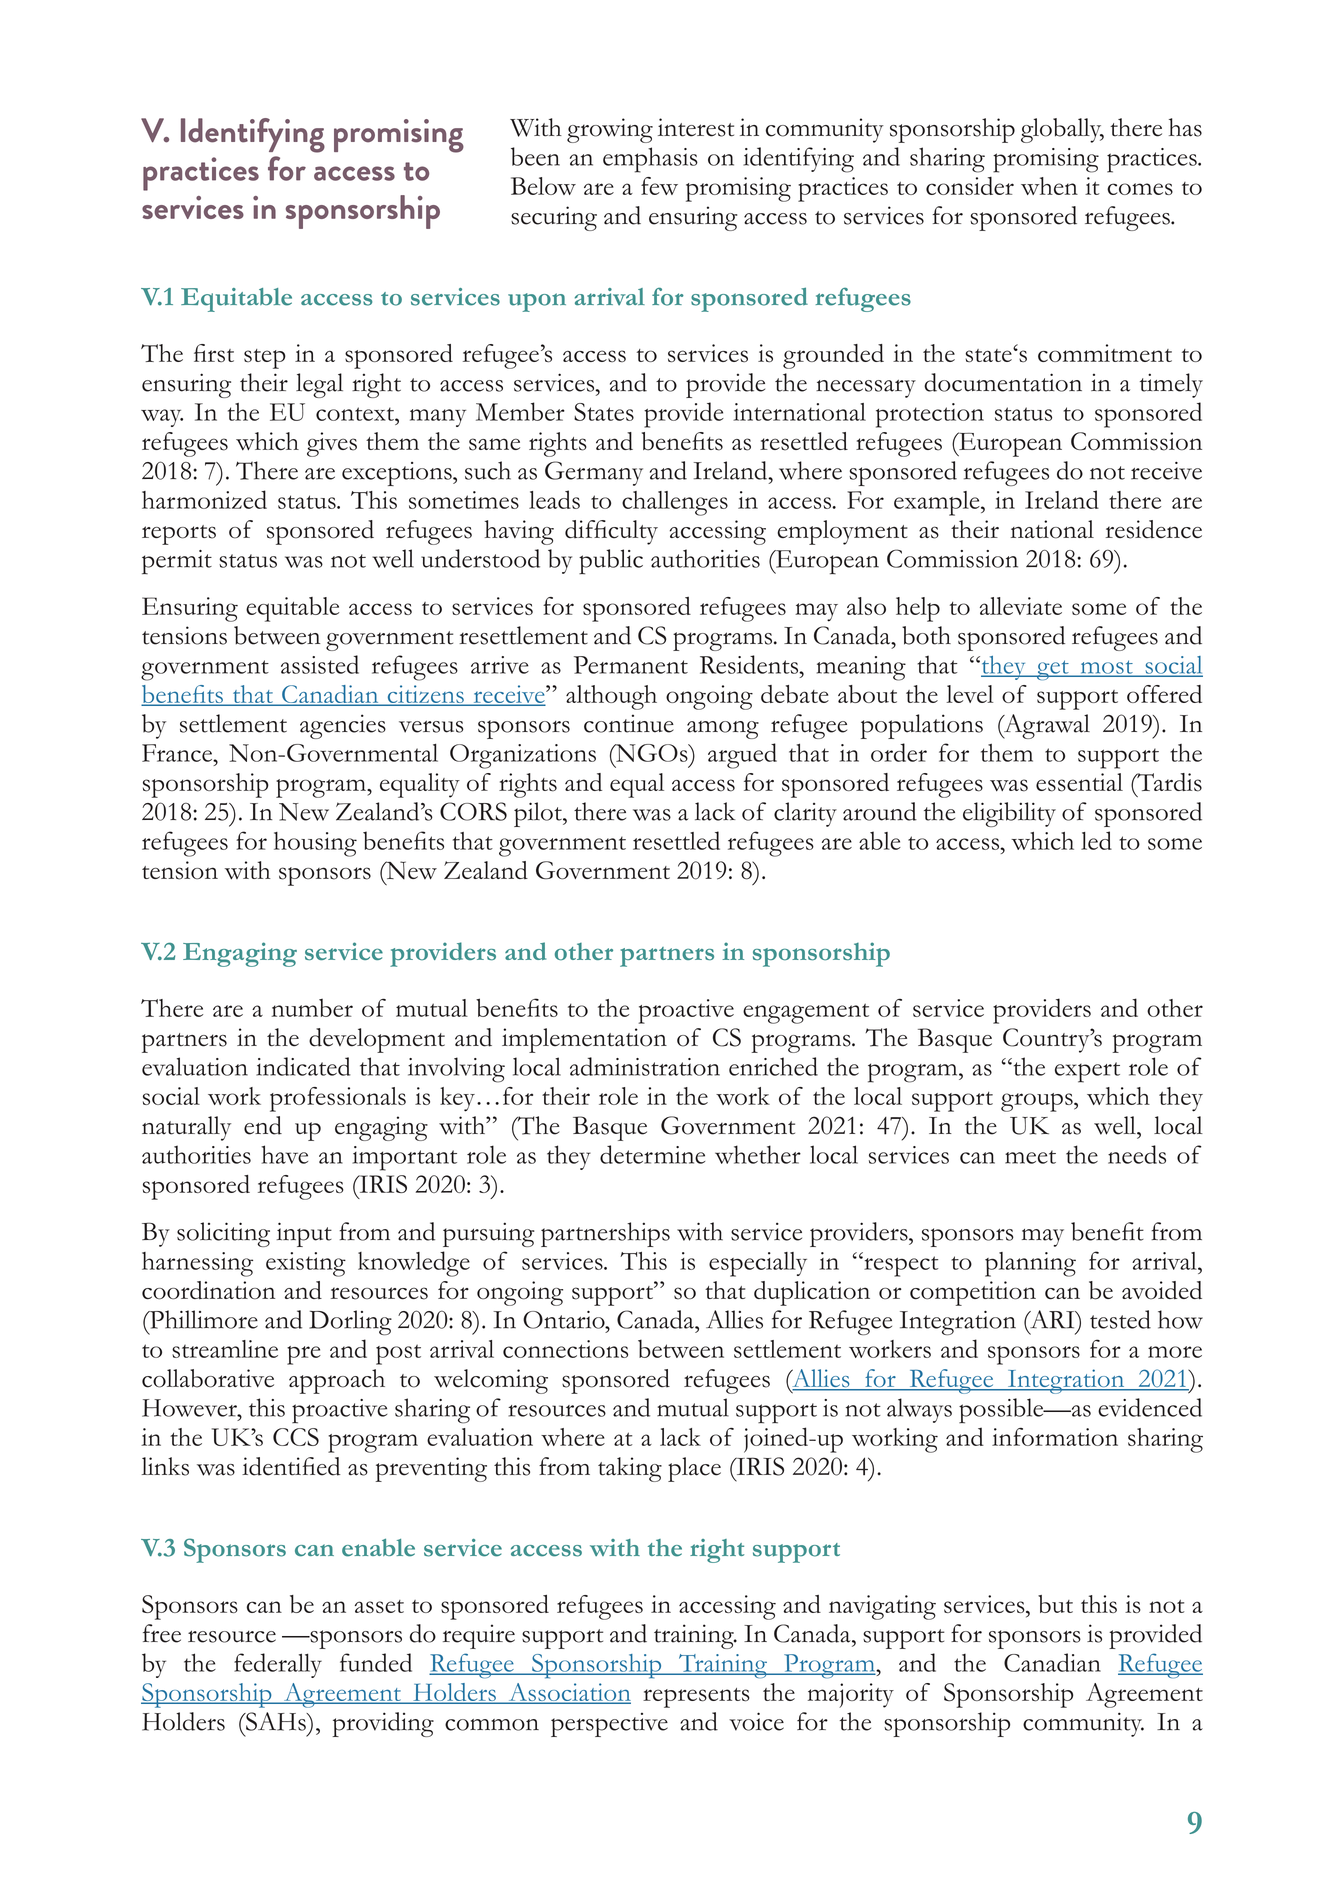  I want to click on implementation, so click(584, 1040).
